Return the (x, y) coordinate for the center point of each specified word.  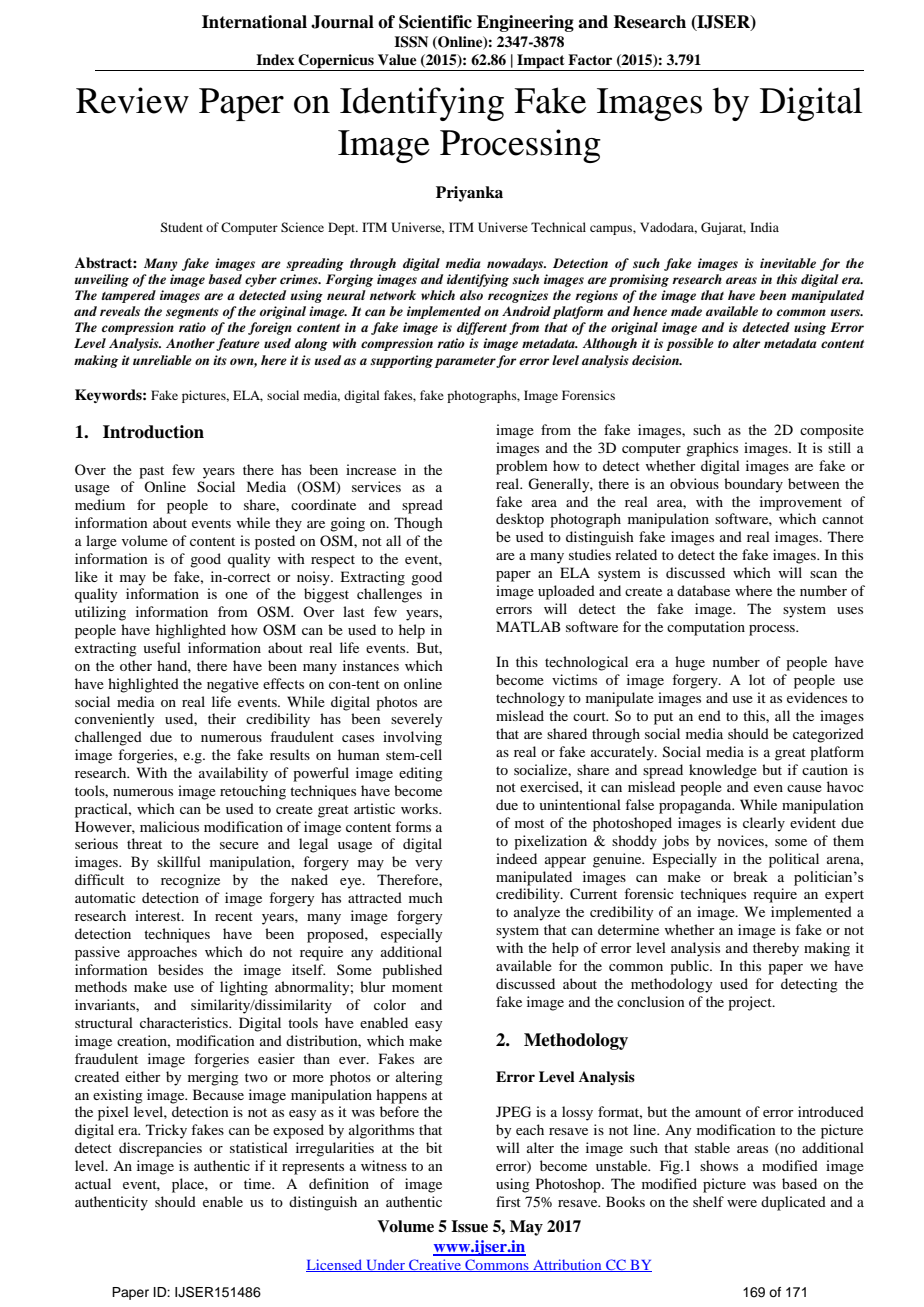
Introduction (153, 432)
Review (132, 100)
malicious (169, 826)
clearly (764, 824)
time (259, 1183)
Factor (590, 59)
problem (522, 467)
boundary (753, 485)
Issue (469, 1226)
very (428, 865)
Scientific (435, 22)
